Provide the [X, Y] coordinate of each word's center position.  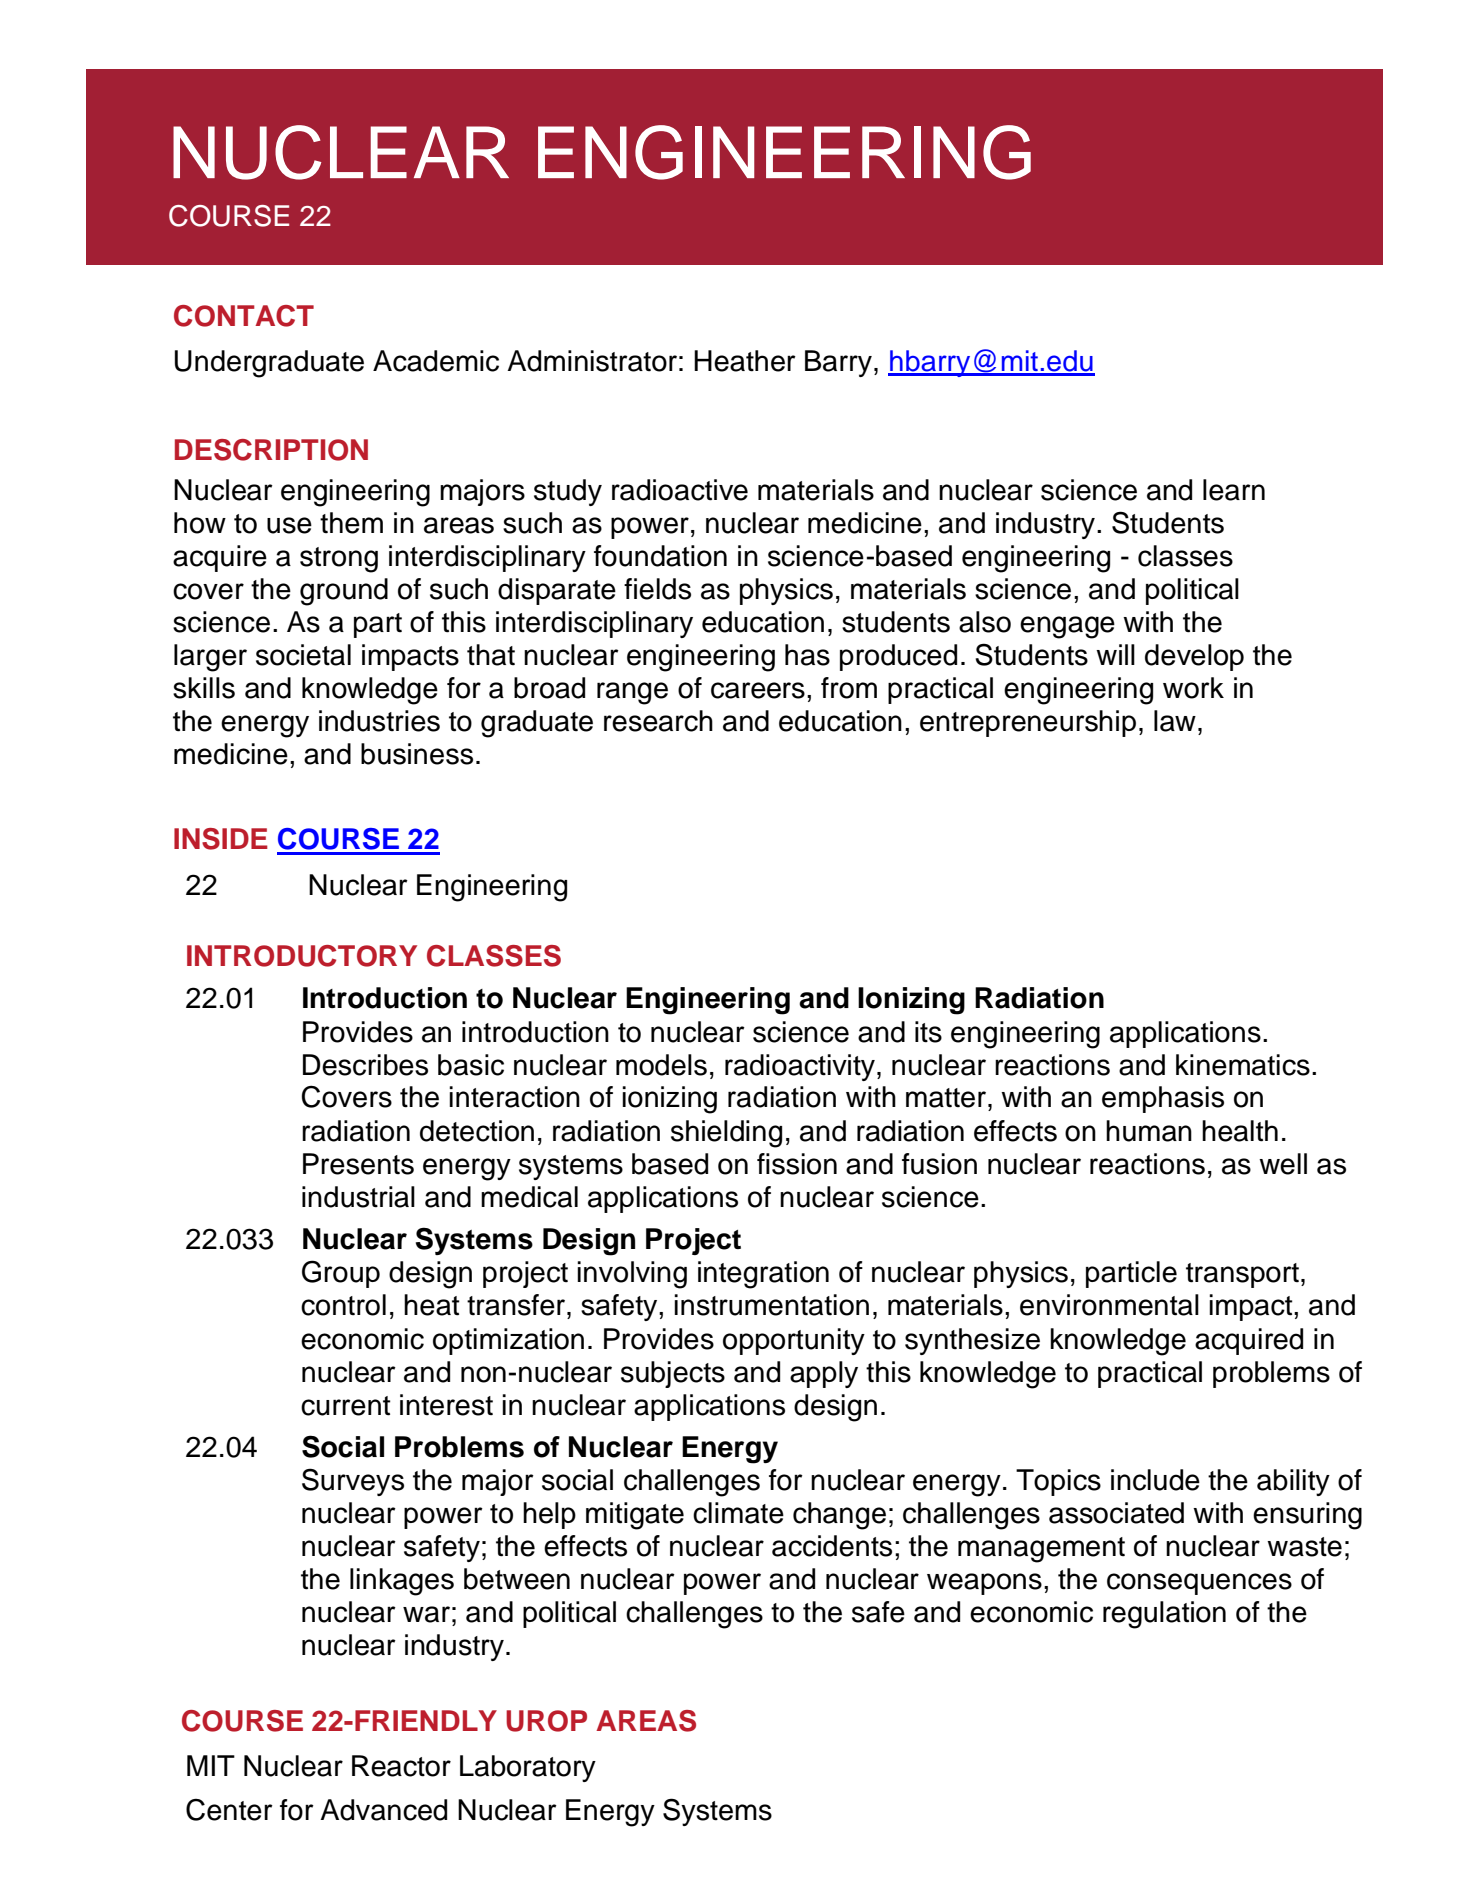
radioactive [680, 490]
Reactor [401, 1766]
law [1175, 721]
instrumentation [771, 1305]
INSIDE [221, 839]
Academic [436, 361]
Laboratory [528, 1768]
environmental [1109, 1305]
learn [1234, 490]
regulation [1164, 1615]
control [343, 1305]
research [658, 721]
